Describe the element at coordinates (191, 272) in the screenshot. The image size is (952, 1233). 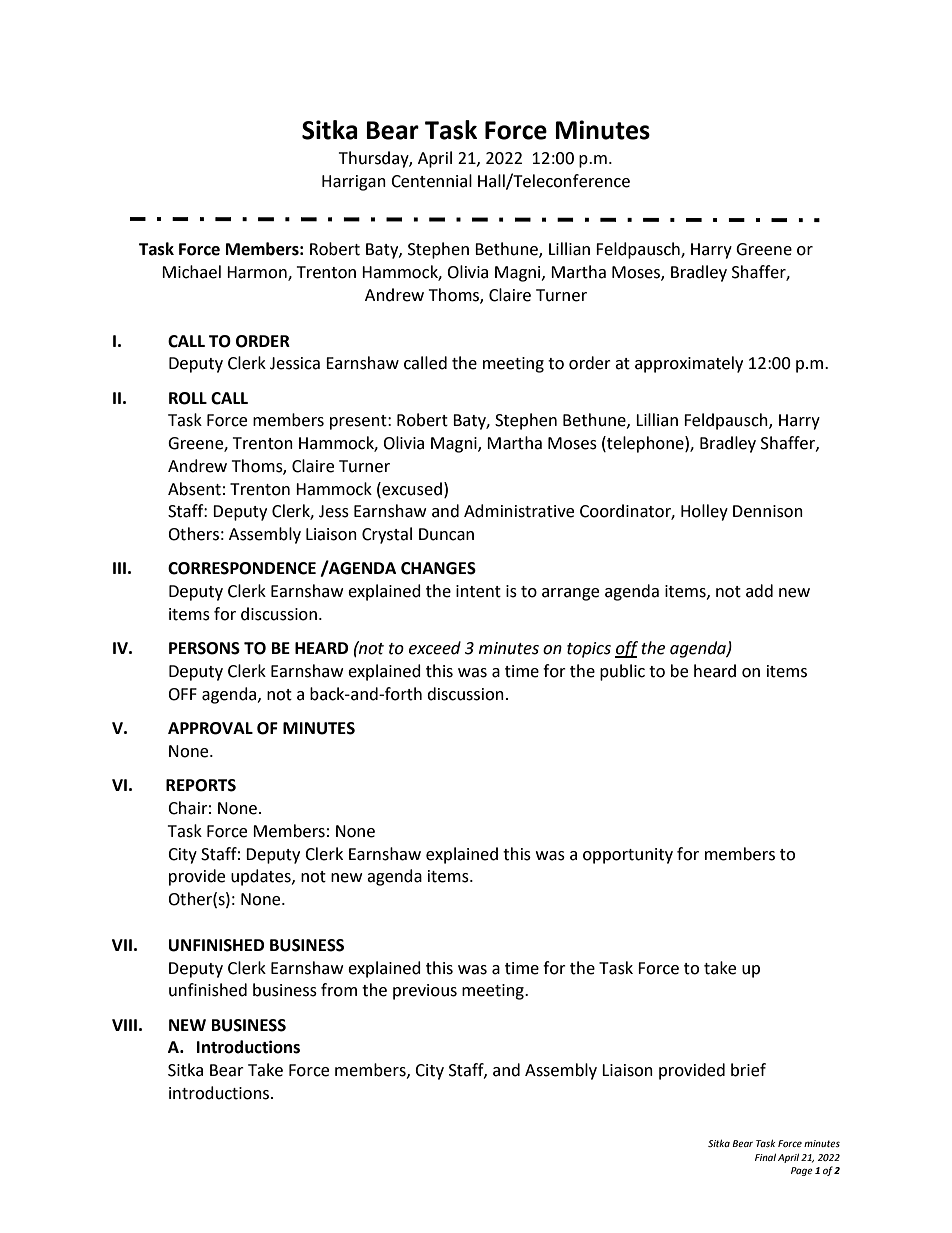
I see `Michael` at that location.
